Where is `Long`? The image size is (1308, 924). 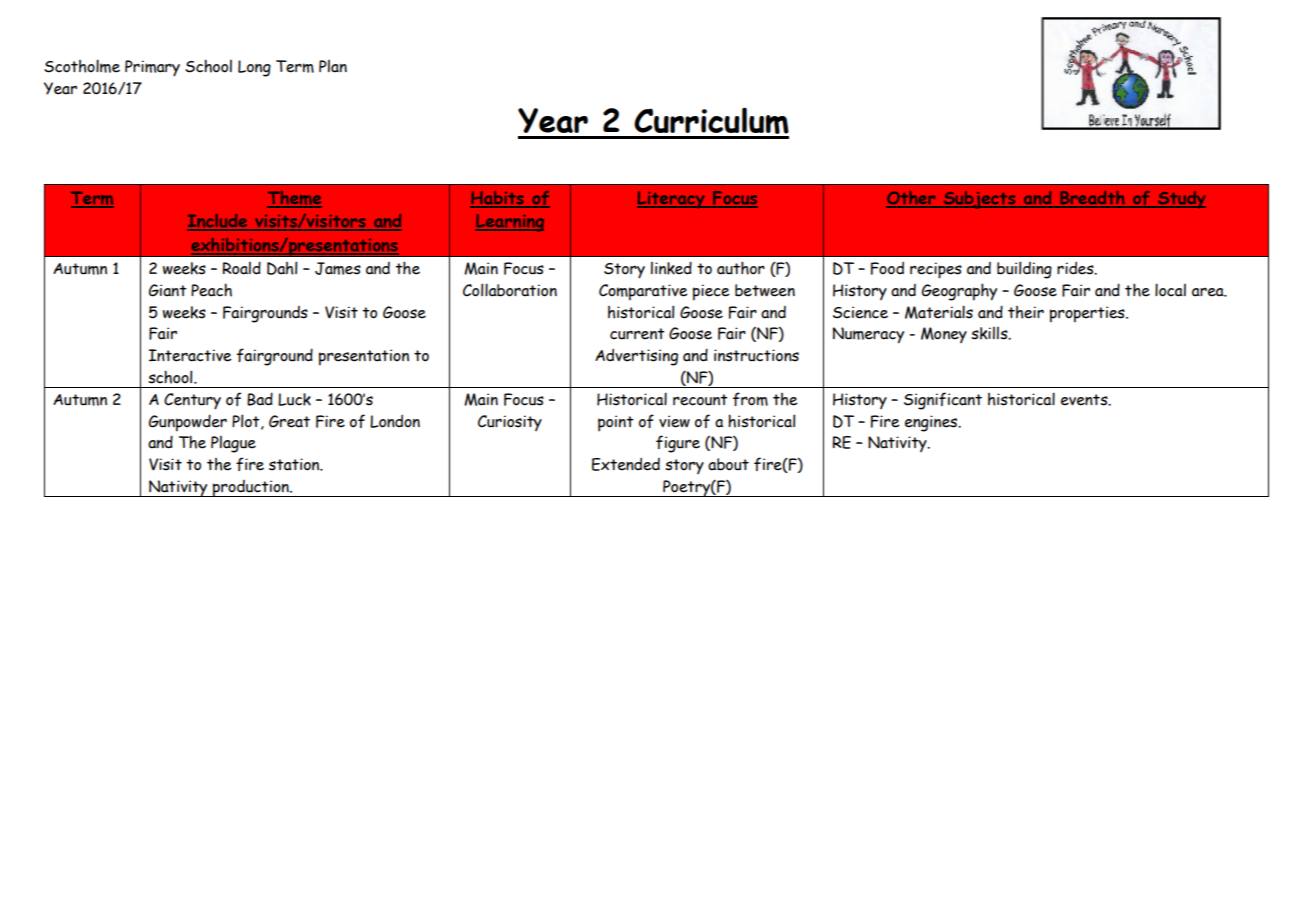 Long is located at coordinates (254, 68).
